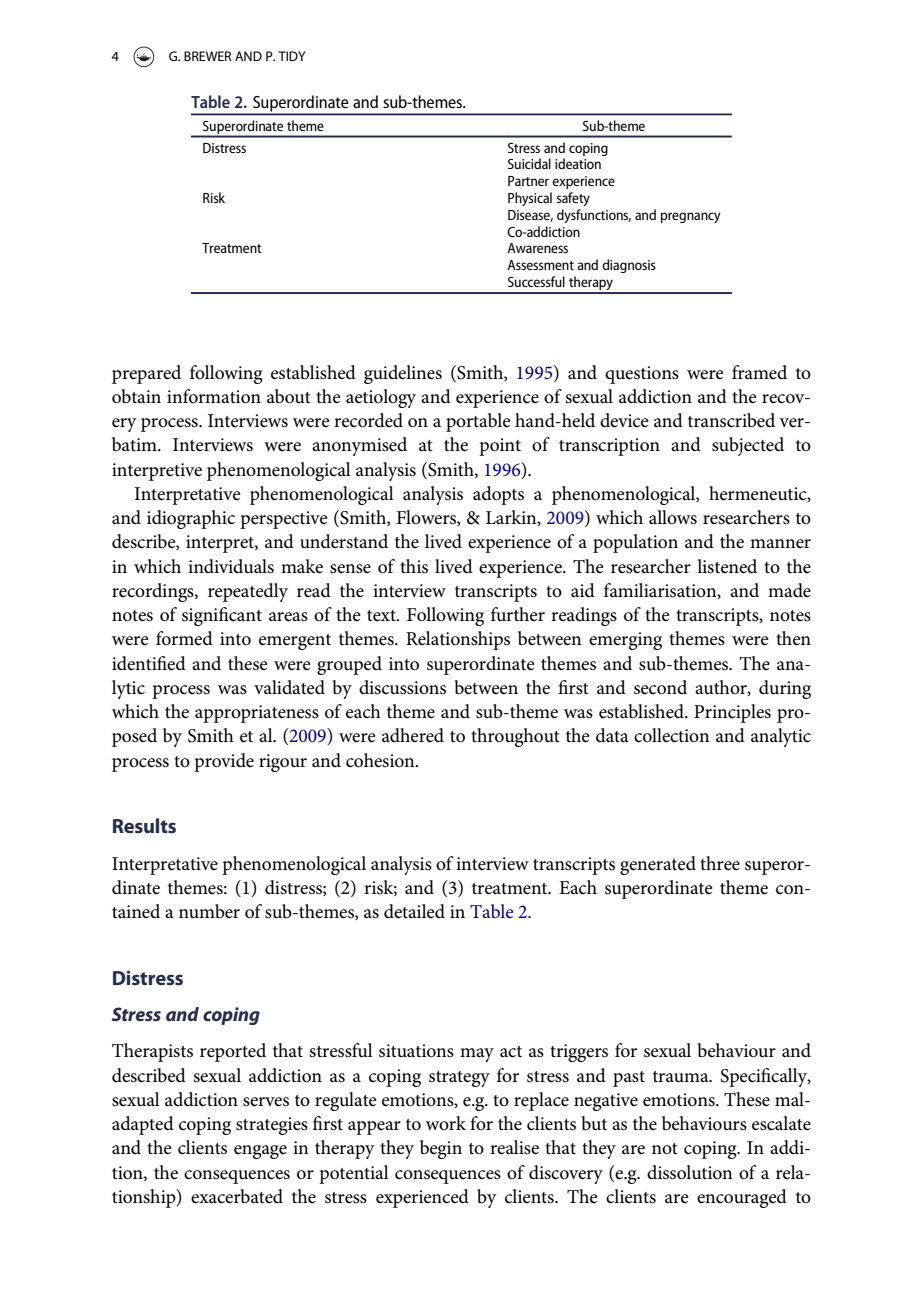 The image size is (923, 1316). Describe the element at coordinates (727, 566) in the screenshot. I see `listened` at that location.
